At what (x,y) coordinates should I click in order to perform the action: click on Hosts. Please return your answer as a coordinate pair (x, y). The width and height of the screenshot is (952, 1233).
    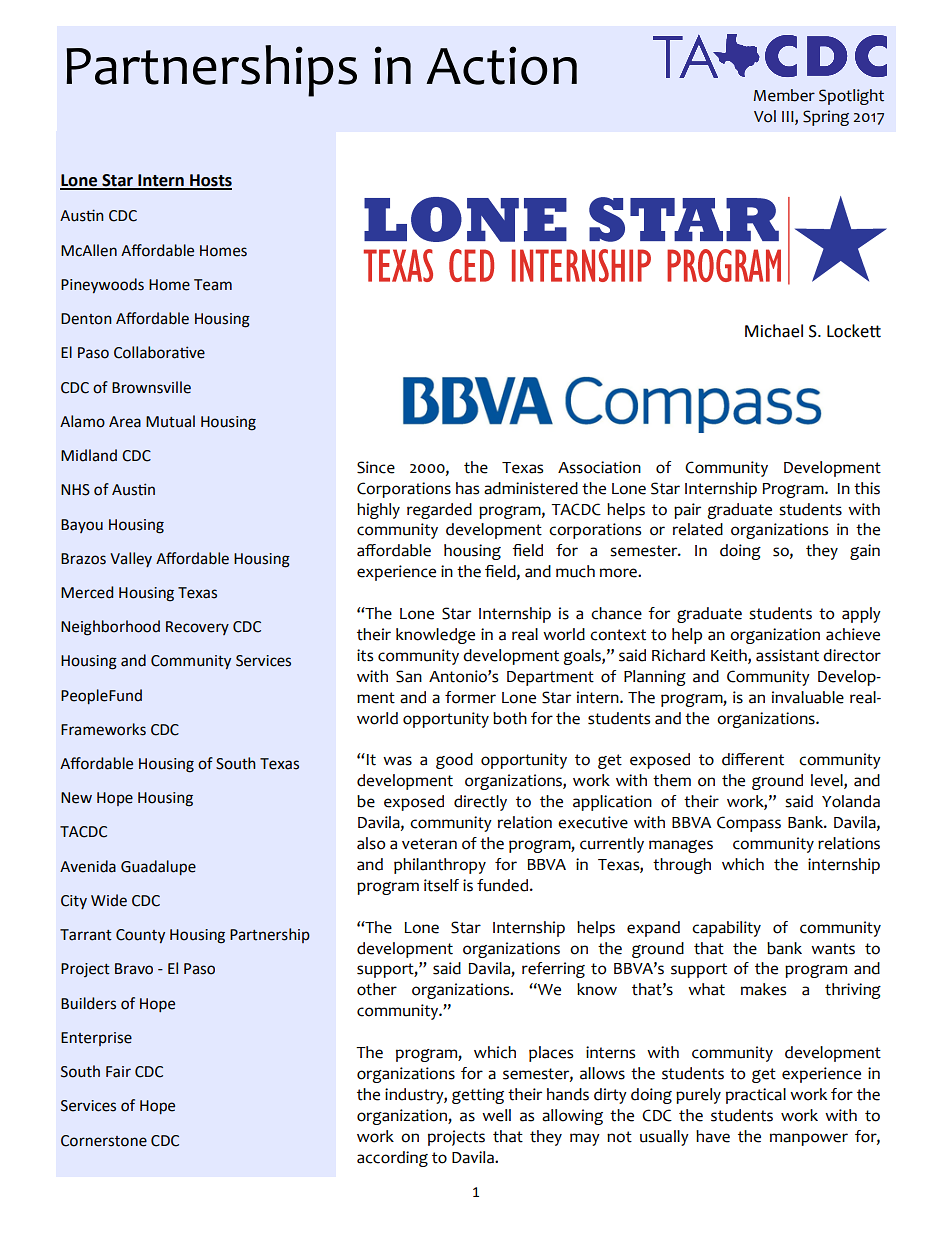
    Looking at the image, I should click on (210, 181).
